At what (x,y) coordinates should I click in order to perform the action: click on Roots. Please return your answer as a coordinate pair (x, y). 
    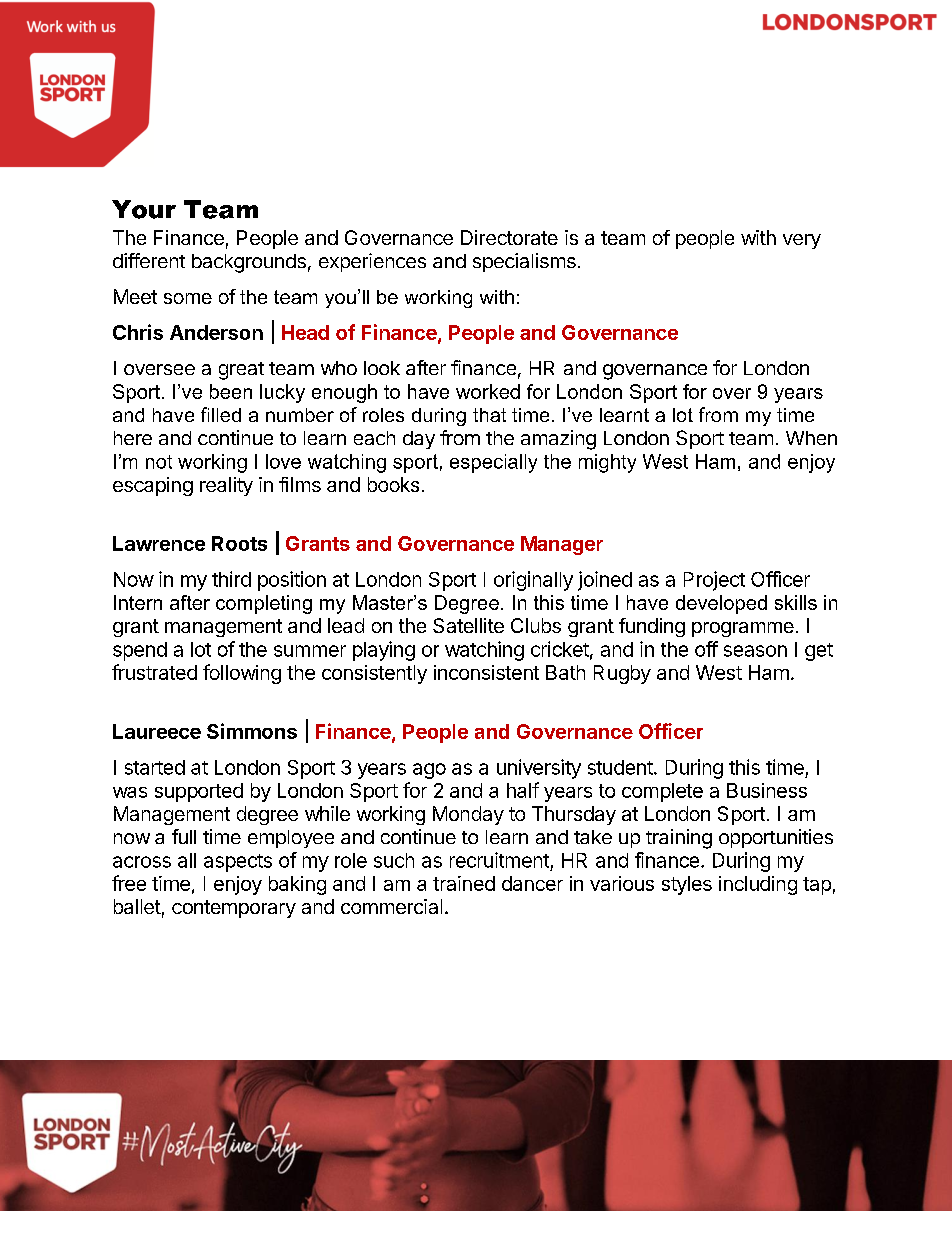
    Looking at the image, I should click on (239, 543).
